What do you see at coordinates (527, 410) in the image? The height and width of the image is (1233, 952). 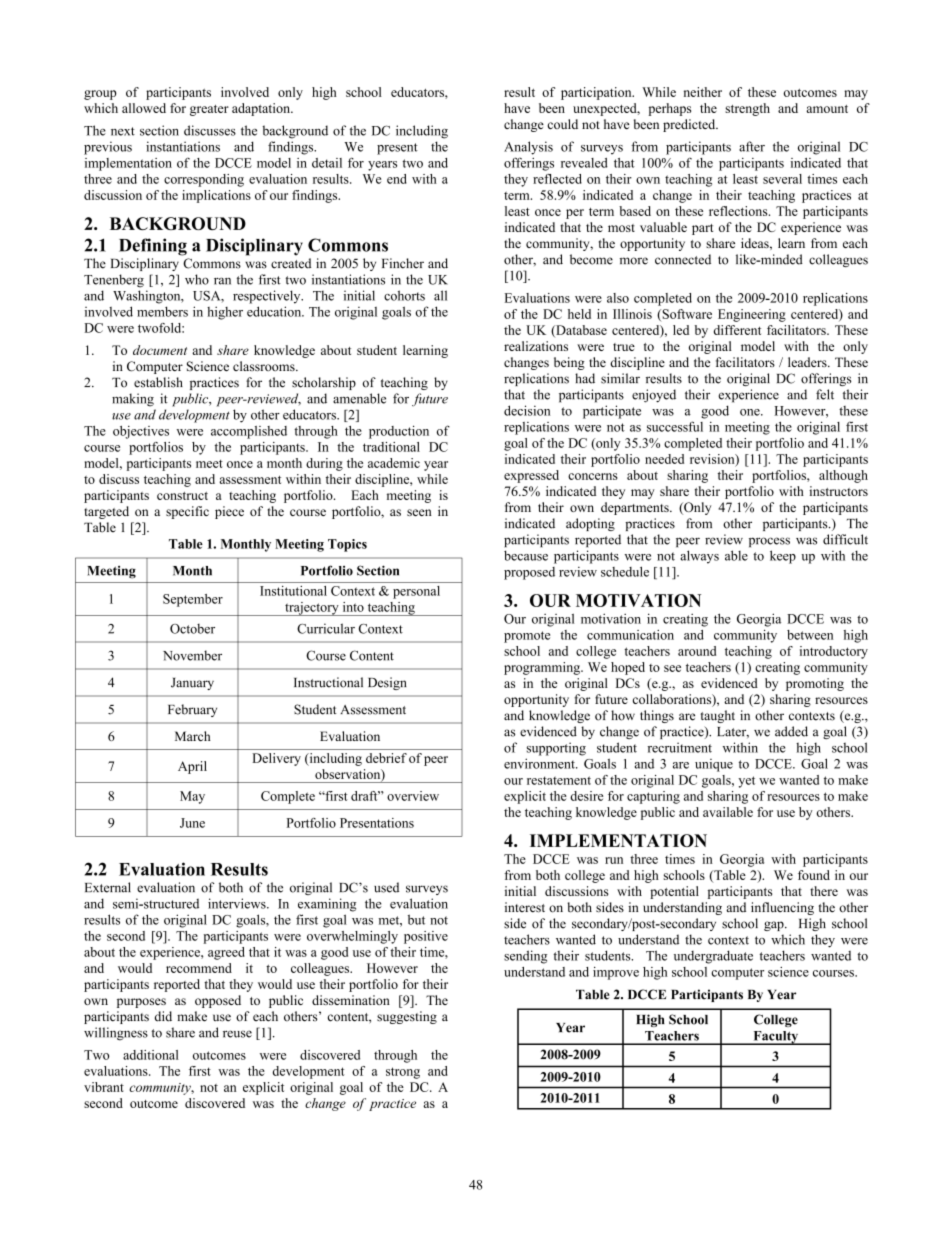 I see `decision` at bounding box center [527, 410].
